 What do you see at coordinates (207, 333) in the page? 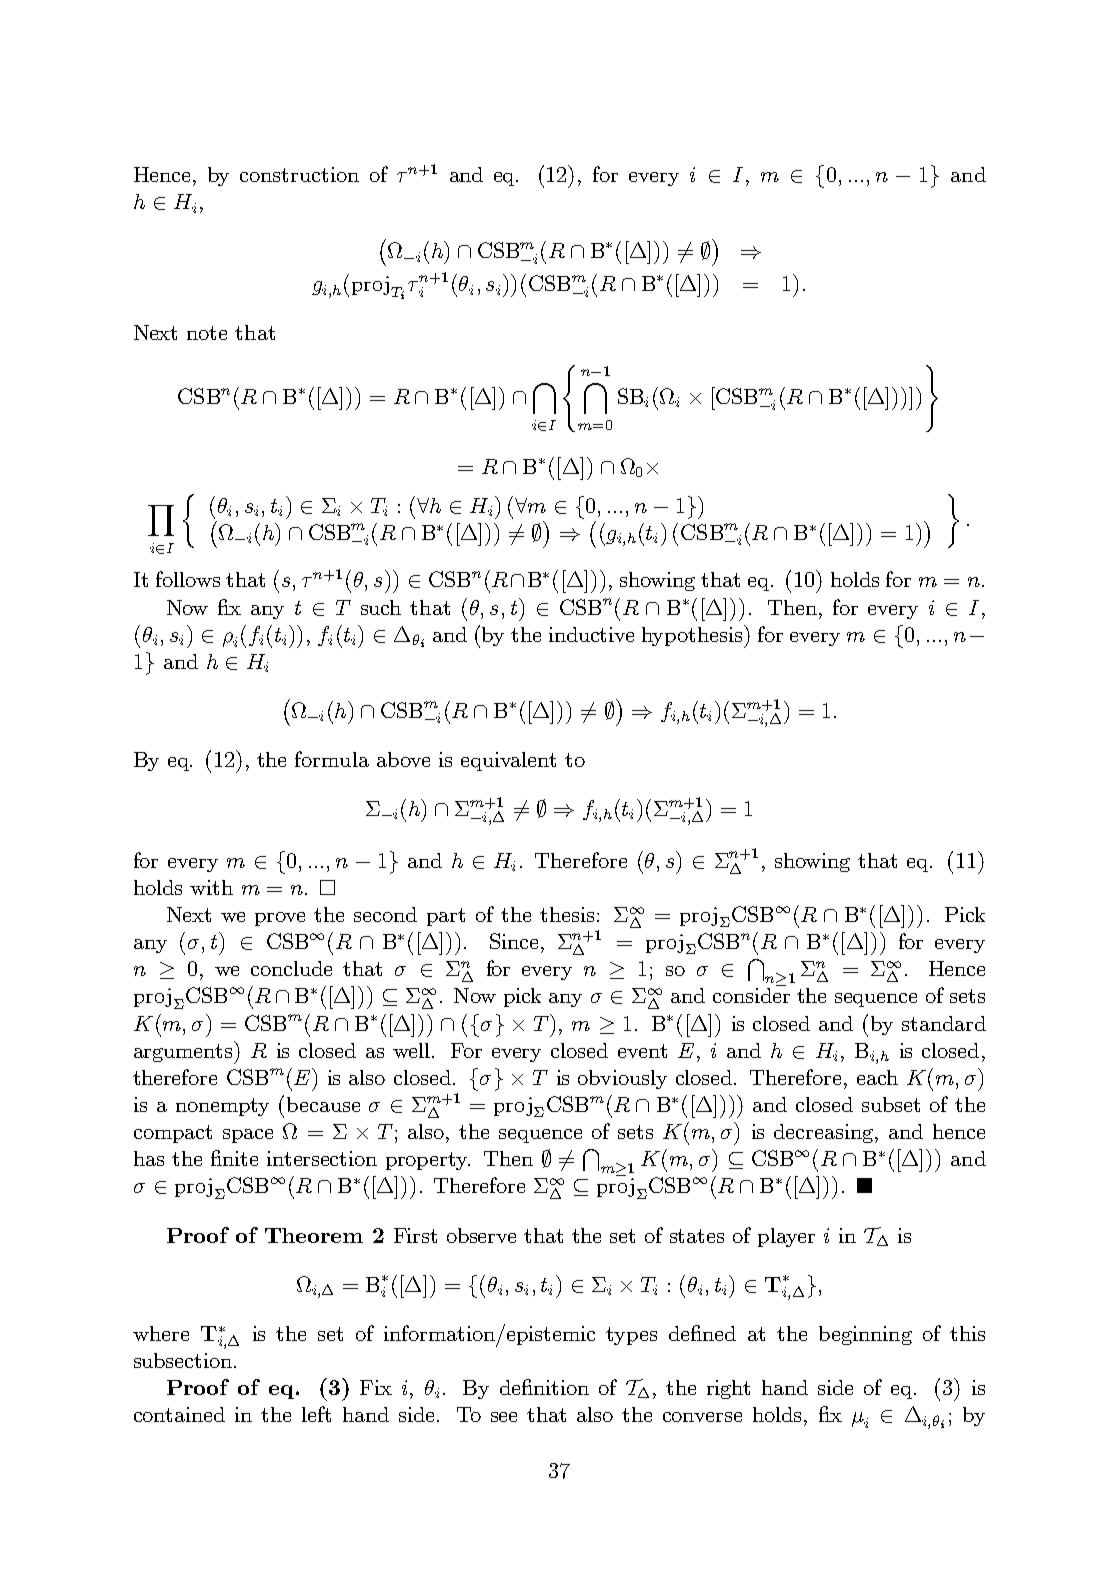
I see `note` at bounding box center [207, 333].
